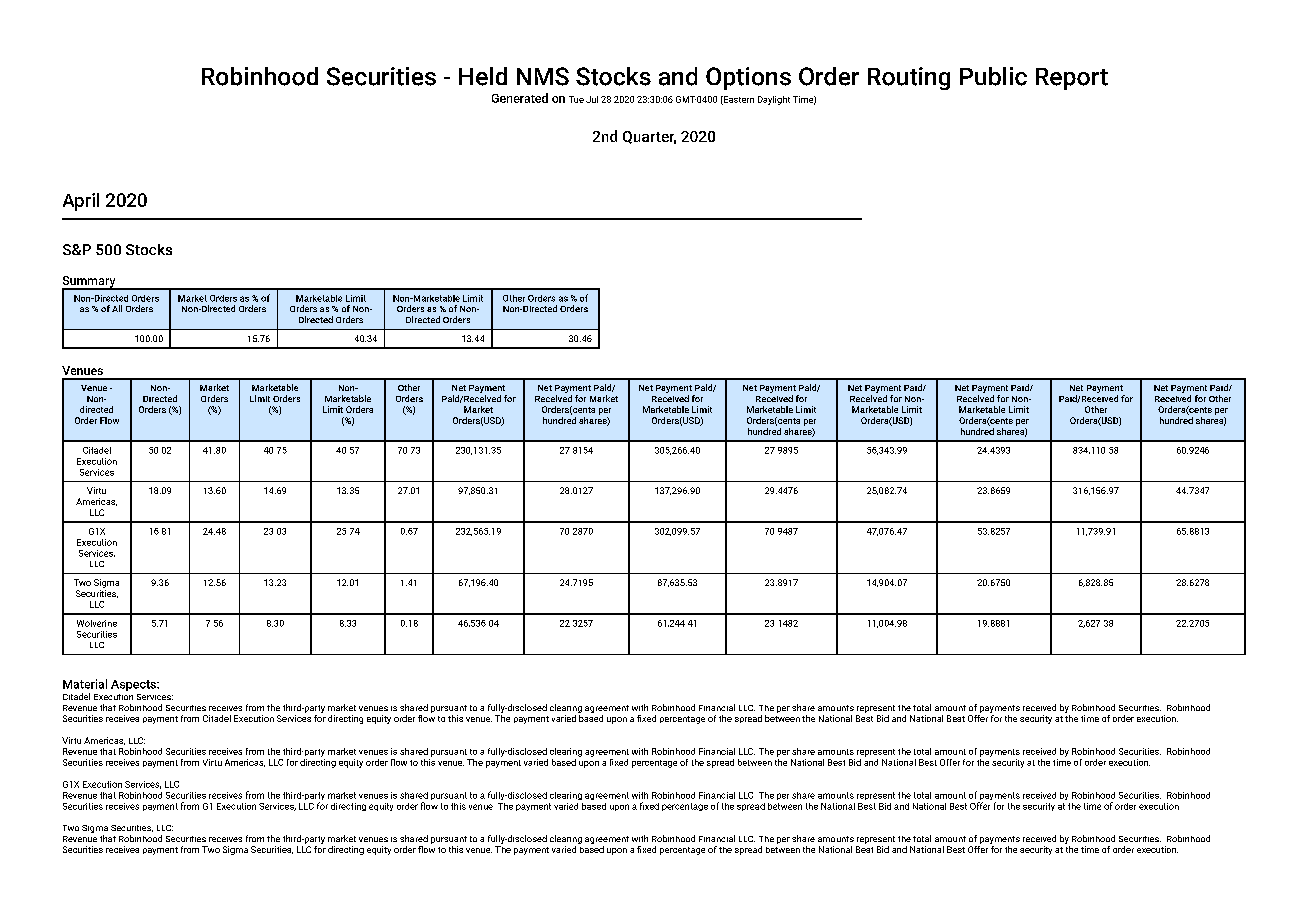  What do you see at coordinates (81, 202) in the page?
I see `April` at bounding box center [81, 202].
